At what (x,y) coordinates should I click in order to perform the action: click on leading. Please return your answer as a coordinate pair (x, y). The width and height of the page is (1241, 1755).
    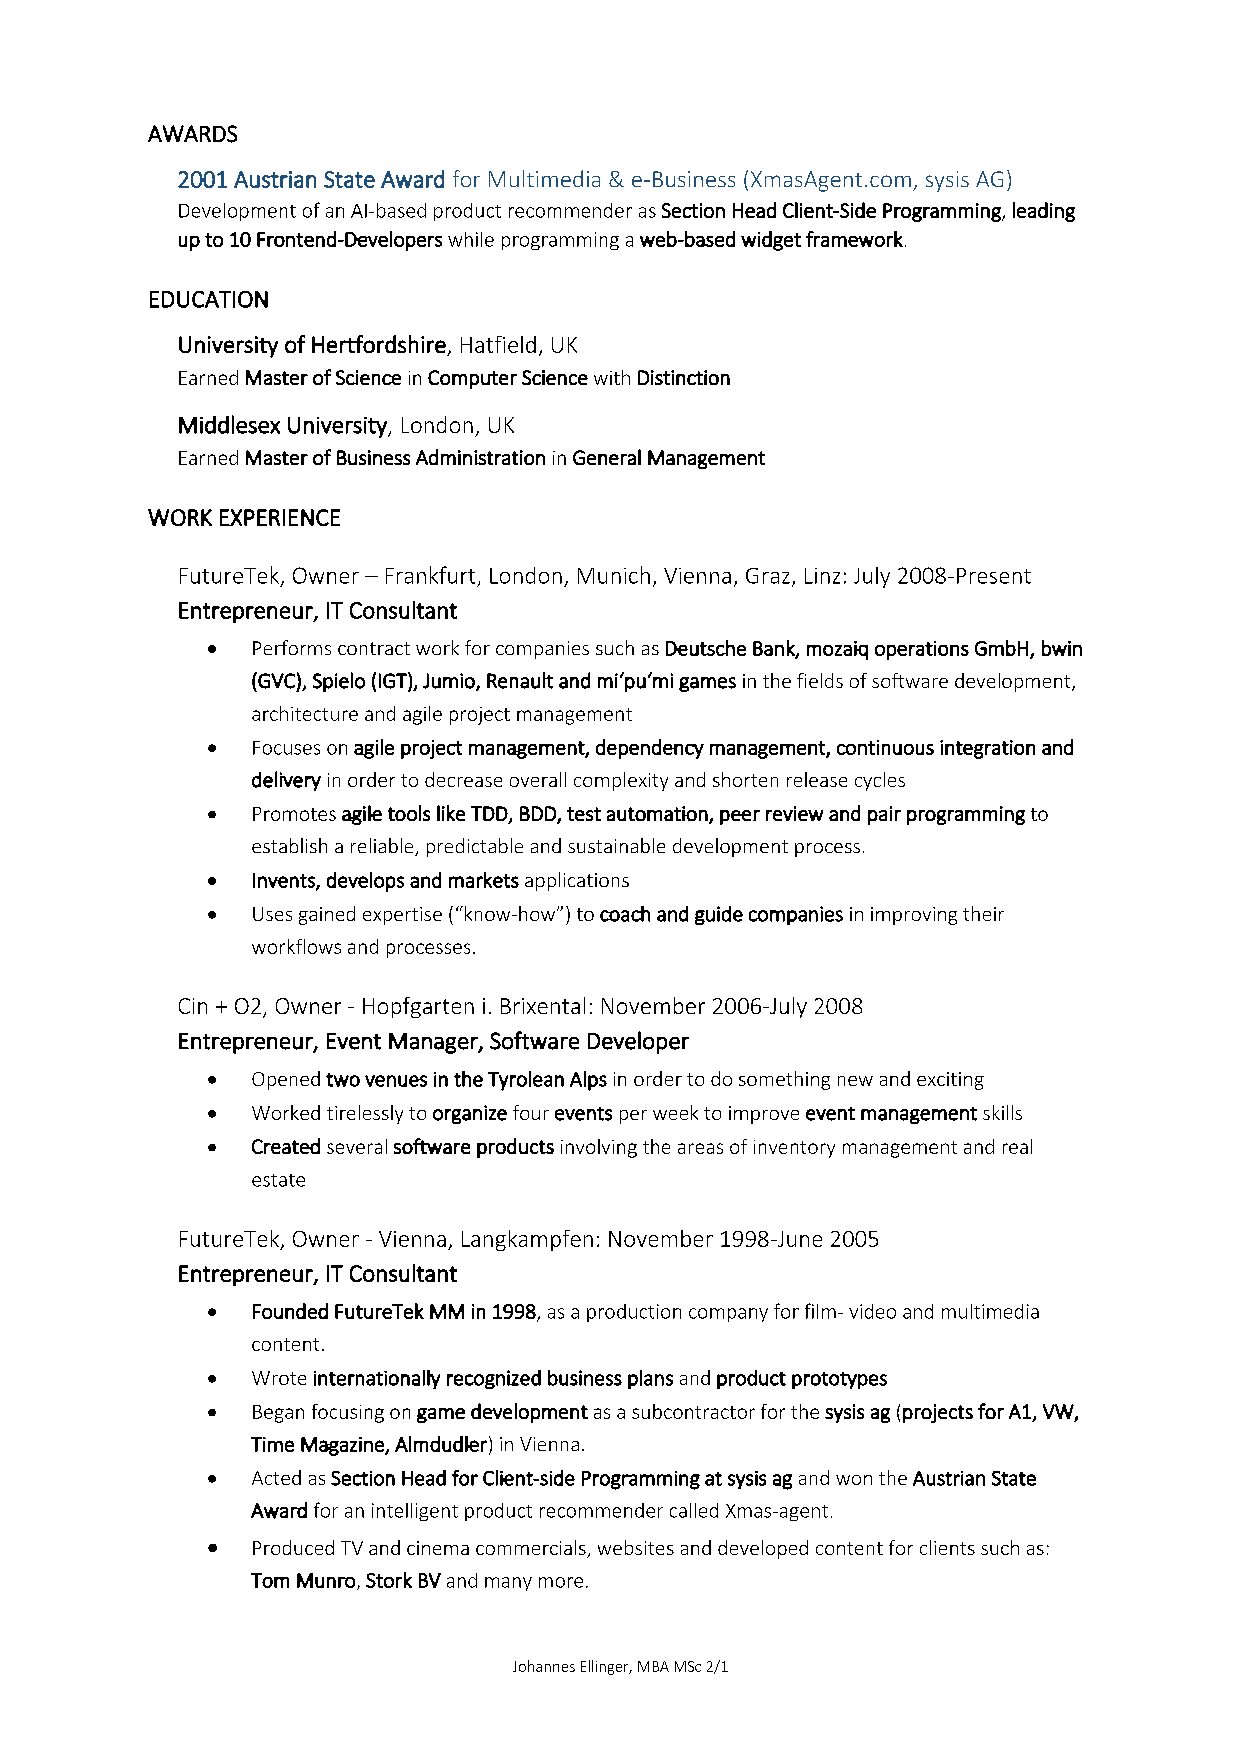
    Looking at the image, I should click on (1044, 212).
